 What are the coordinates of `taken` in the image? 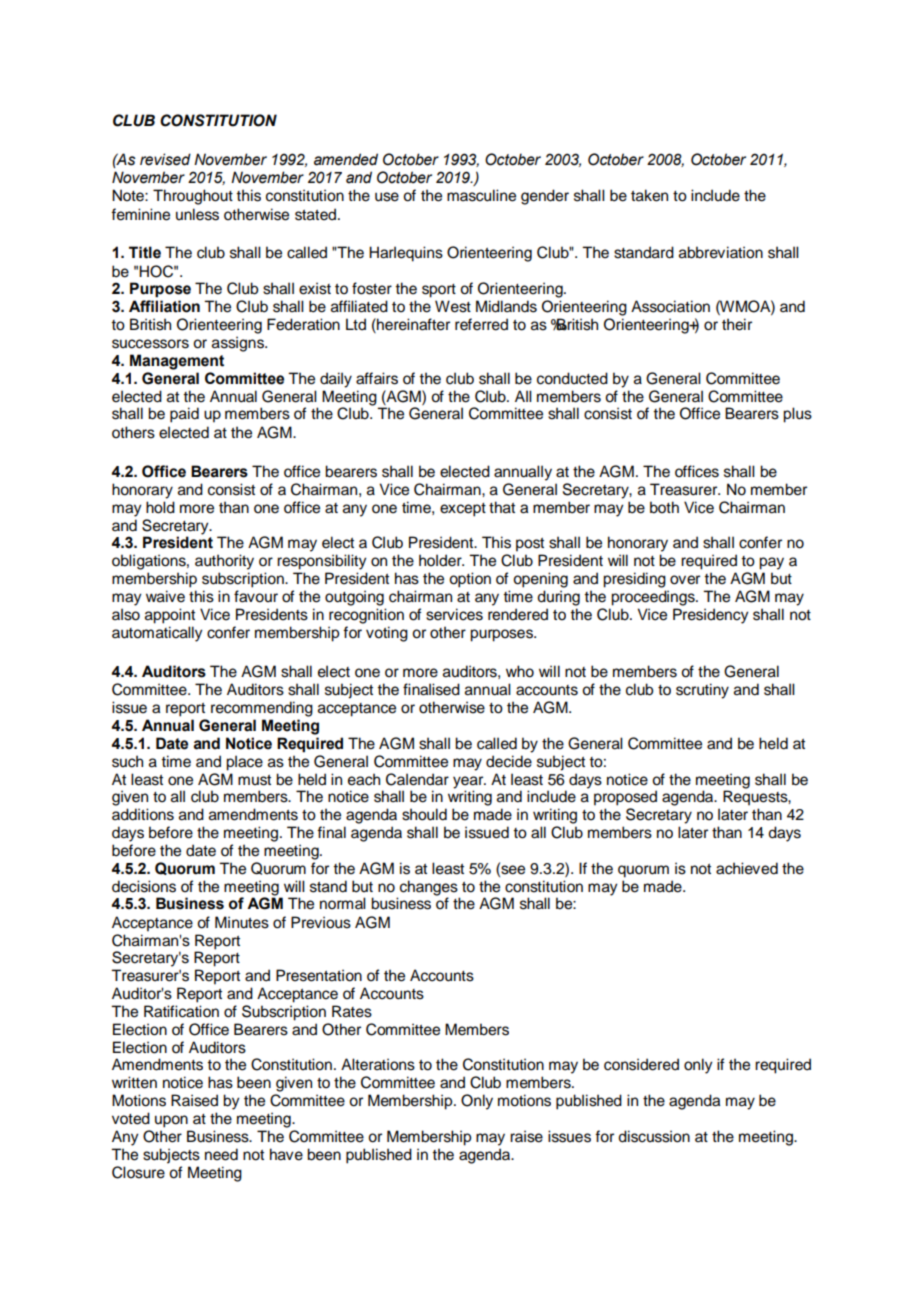 It's located at (649, 195).
